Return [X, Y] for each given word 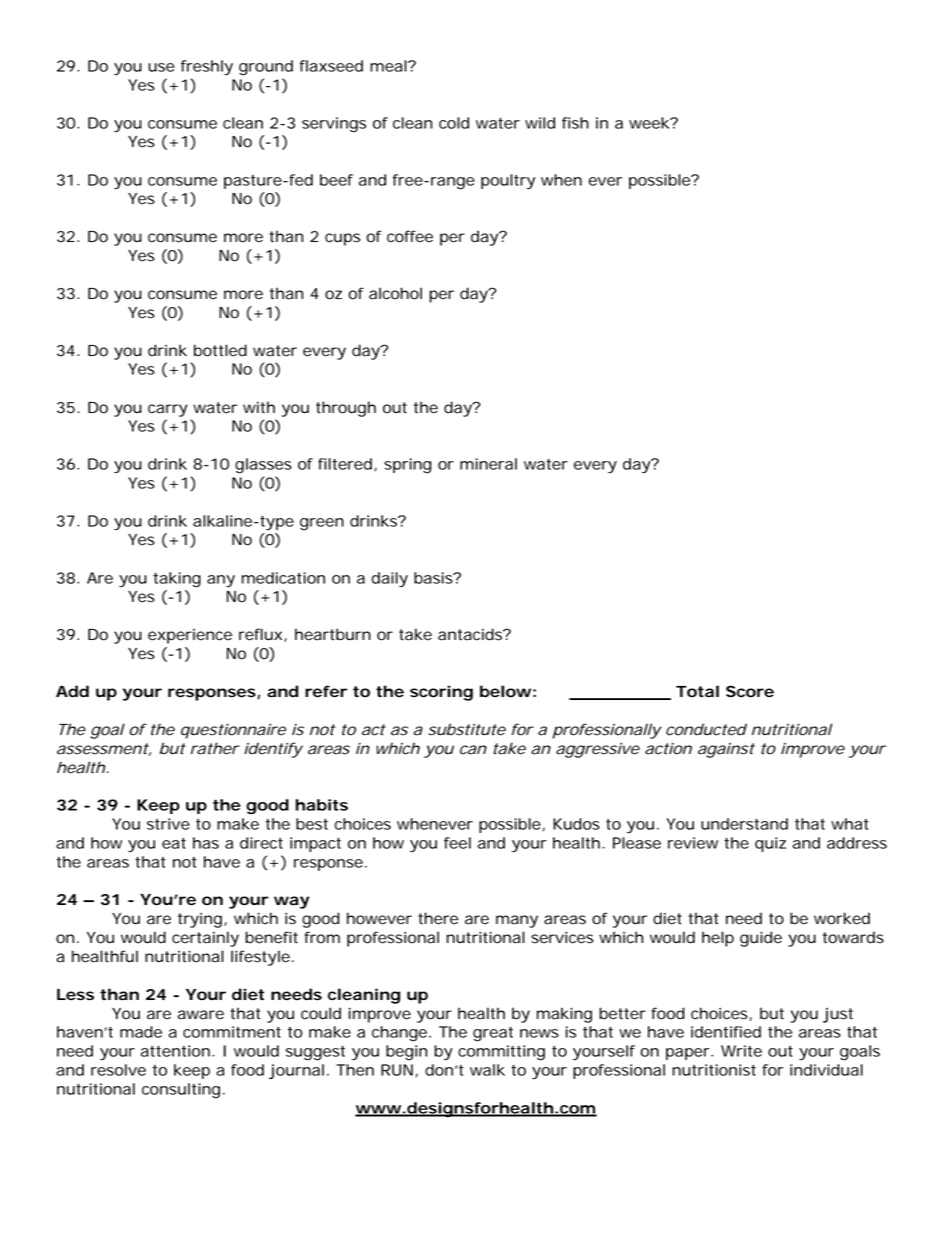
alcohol [395, 293]
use [161, 67]
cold [454, 123]
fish [575, 123]
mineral [488, 464]
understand [744, 824]
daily [389, 579]
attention [177, 1051]
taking [177, 580]
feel [457, 843]
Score [750, 691]
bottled [220, 350]
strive [168, 824]
